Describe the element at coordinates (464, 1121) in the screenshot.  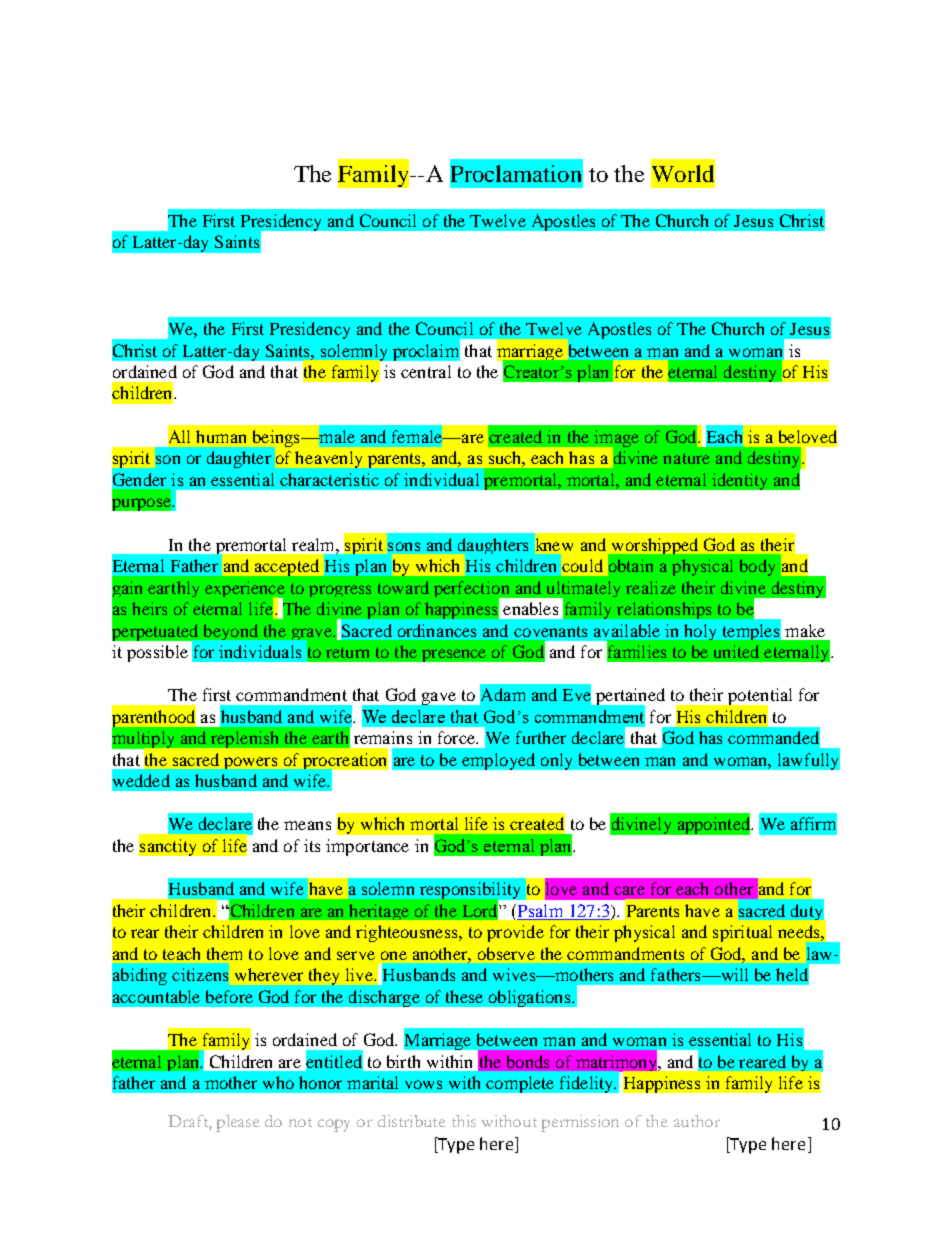
I see `this` at that location.
